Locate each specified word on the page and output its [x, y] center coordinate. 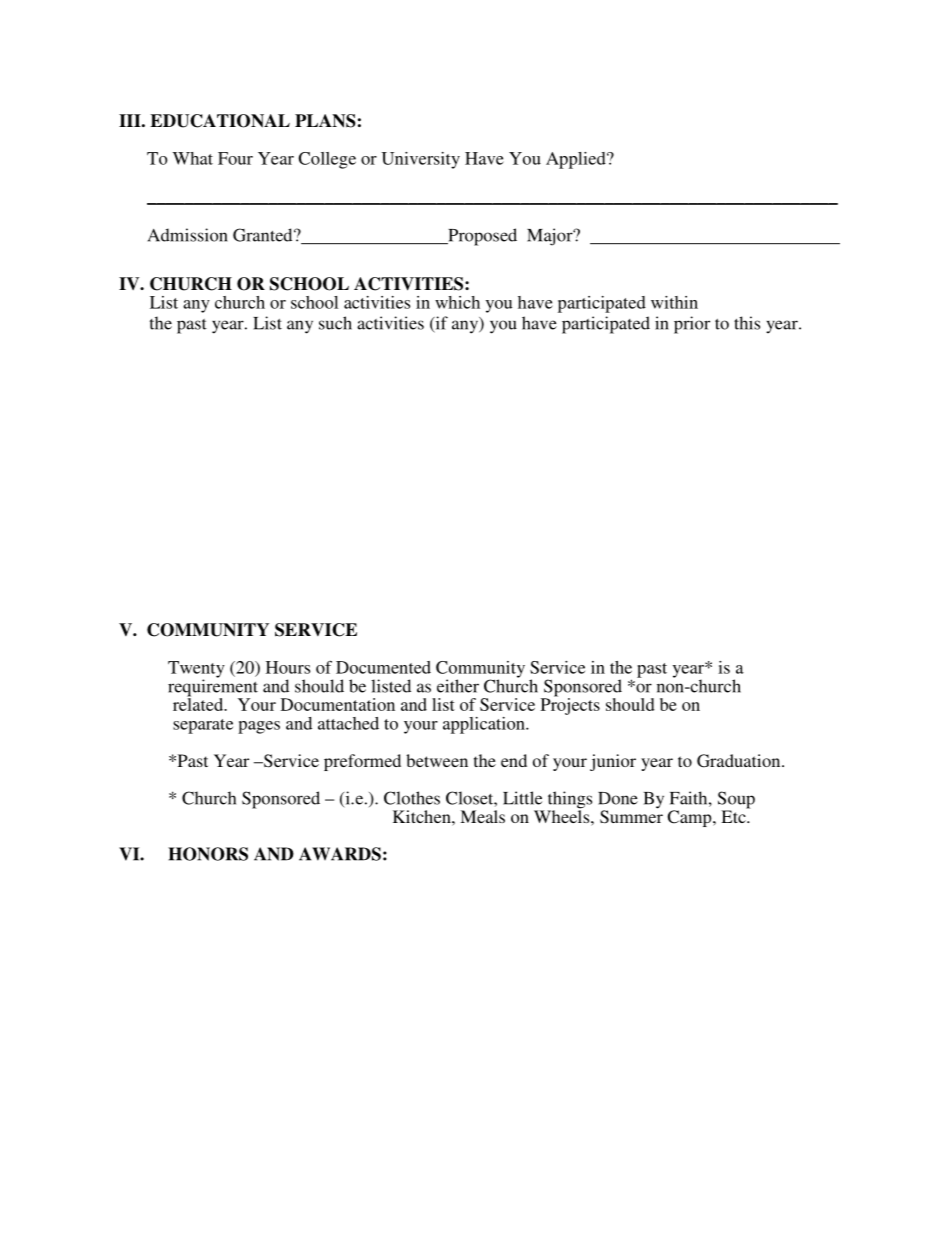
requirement [213, 688]
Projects [570, 705]
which [457, 302]
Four [235, 158]
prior [692, 325]
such [335, 323]
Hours [288, 667]
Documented [383, 667]
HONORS [208, 854]
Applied [577, 160]
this [747, 323]
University [421, 160]
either [458, 686]
